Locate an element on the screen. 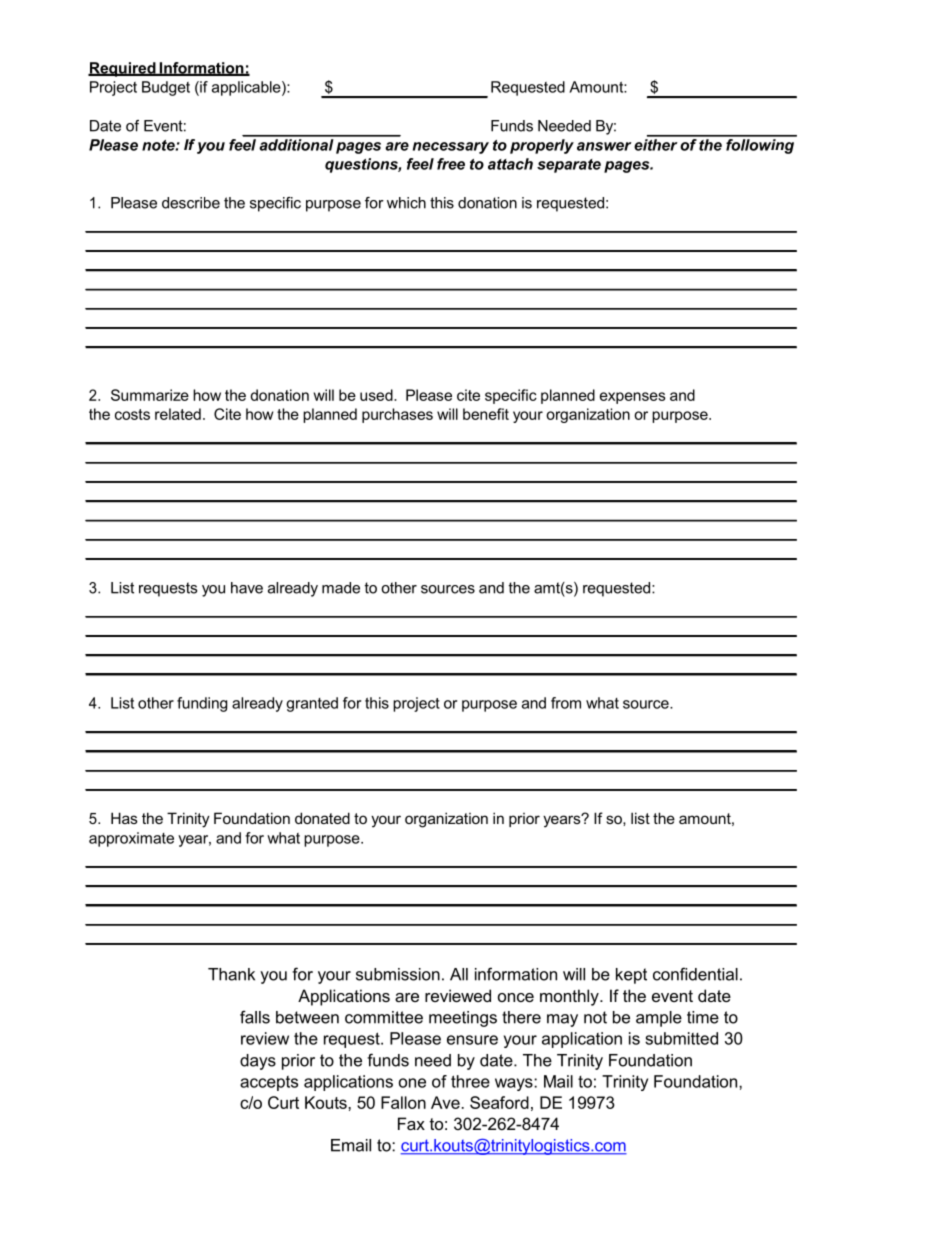  Budget is located at coordinates (166, 88).
